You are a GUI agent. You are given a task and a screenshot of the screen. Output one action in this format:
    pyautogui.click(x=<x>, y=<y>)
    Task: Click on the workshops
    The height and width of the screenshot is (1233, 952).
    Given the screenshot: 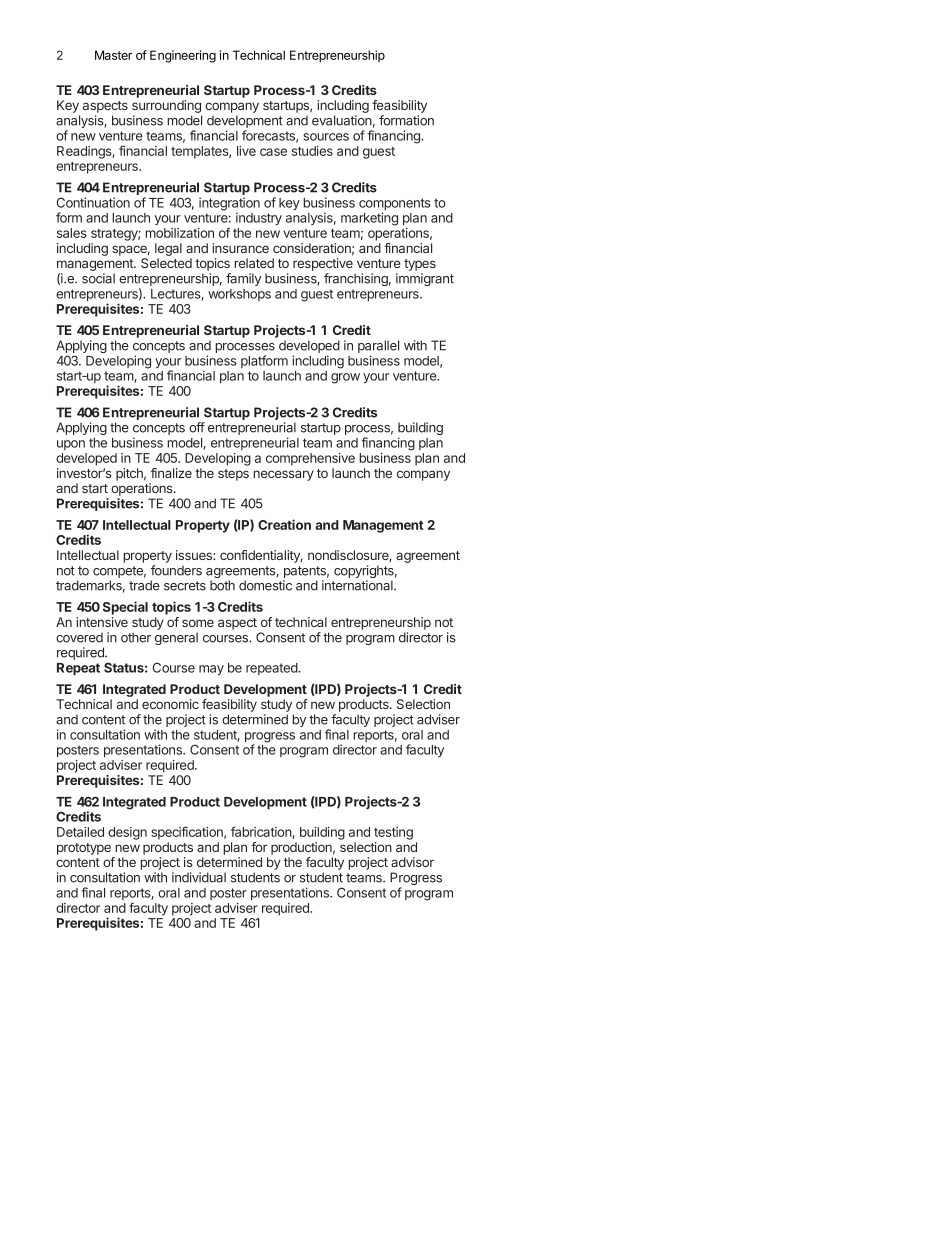 What is the action you would take?
    pyautogui.click(x=239, y=295)
